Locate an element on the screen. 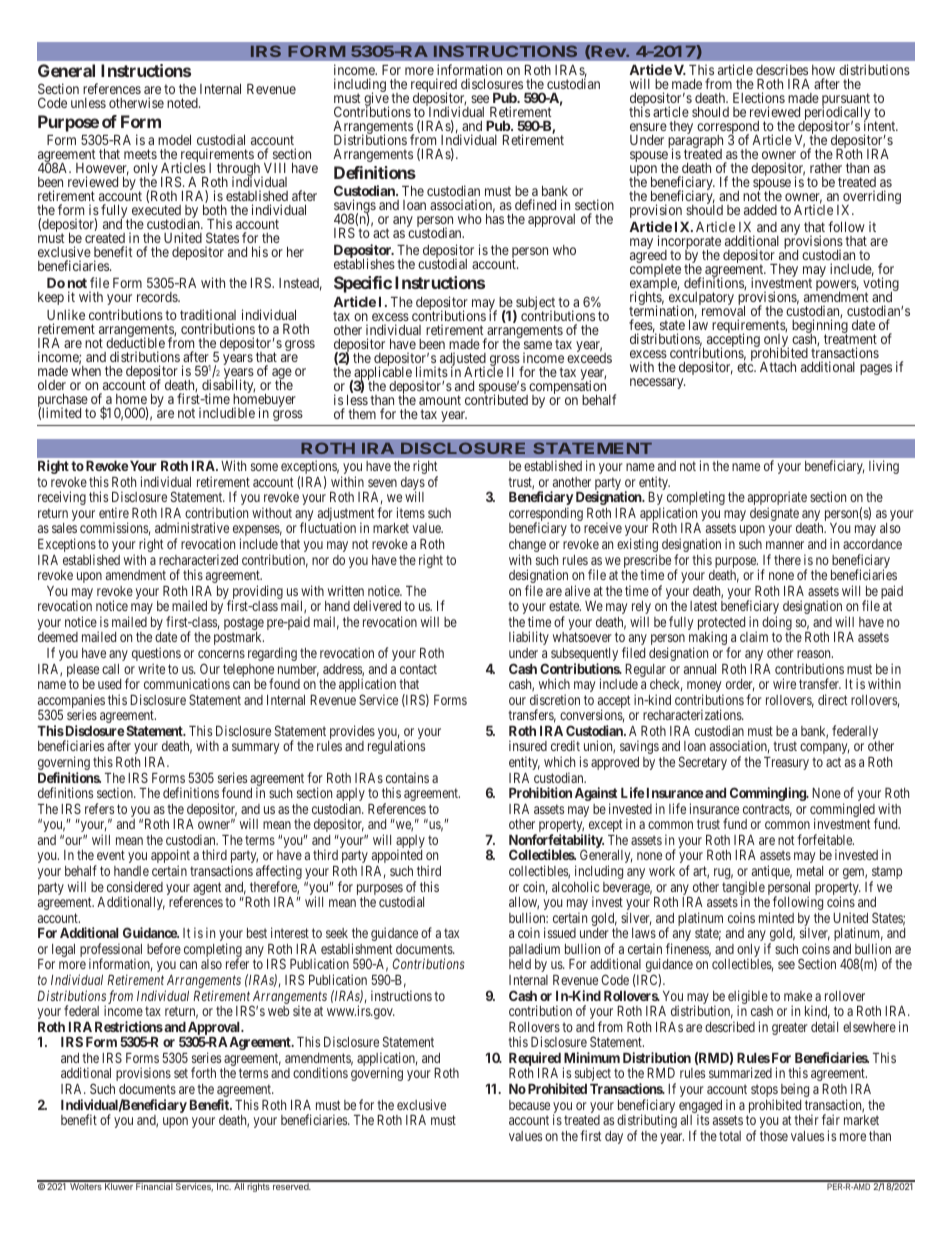 The image size is (952, 1233). considered is located at coordinates (135, 886).
